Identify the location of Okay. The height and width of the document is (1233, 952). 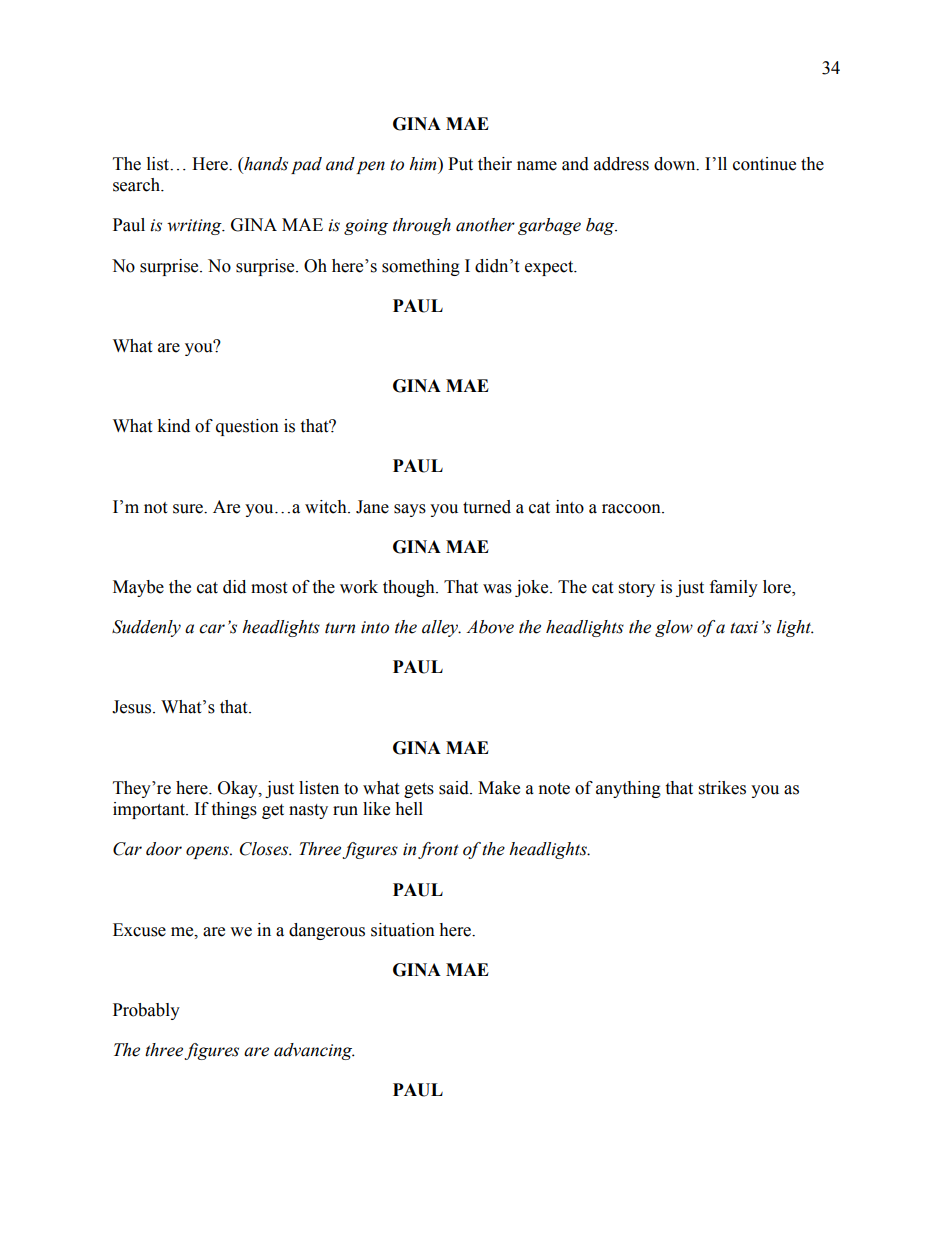
(239, 789).
